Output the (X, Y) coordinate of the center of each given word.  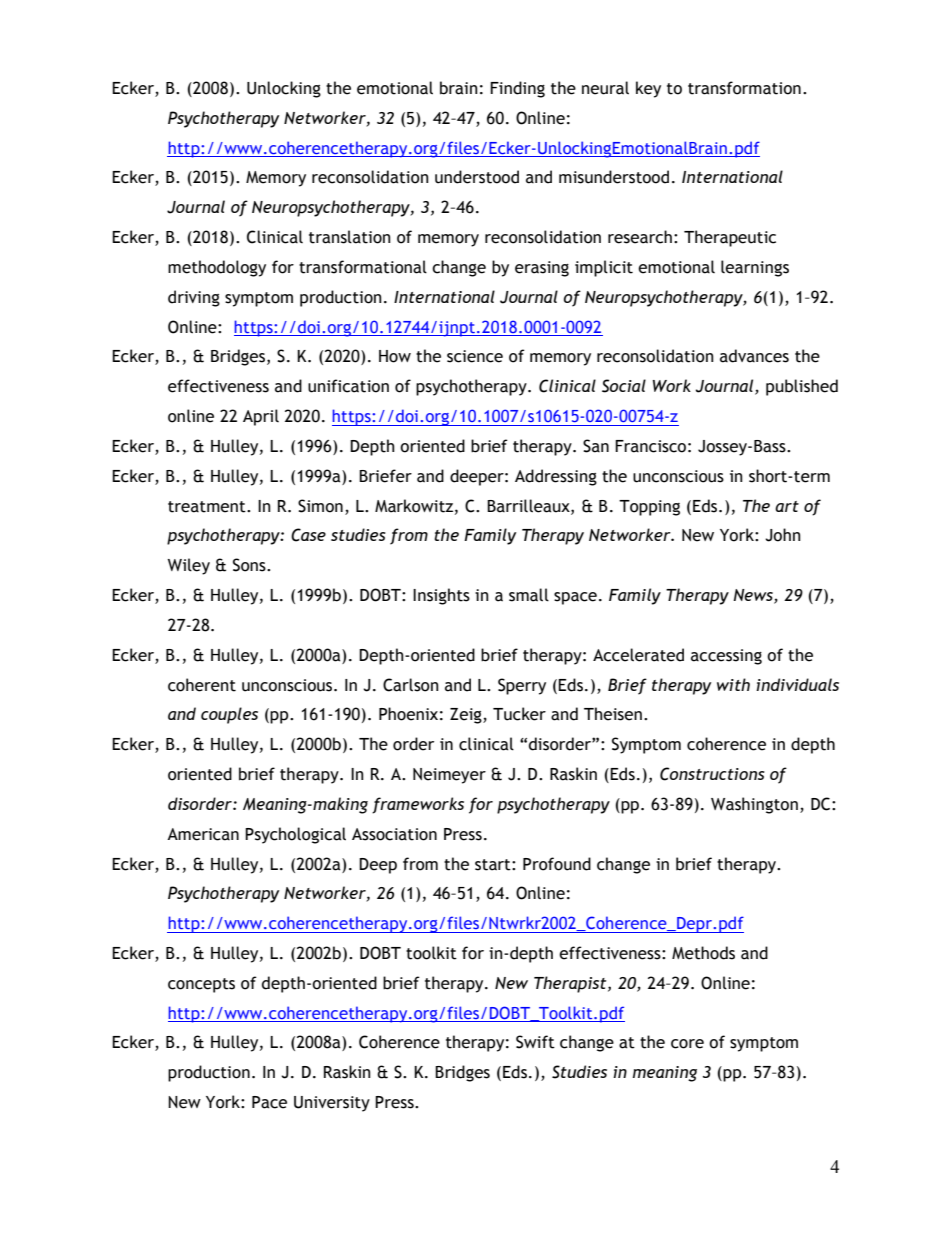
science (475, 356)
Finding (517, 89)
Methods (703, 953)
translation (350, 237)
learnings (755, 268)
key (648, 89)
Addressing (556, 477)
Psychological (295, 835)
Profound (557, 864)
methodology (217, 268)
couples (229, 715)
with (733, 684)
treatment (208, 507)
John (783, 535)
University (332, 1104)
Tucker (519, 714)
